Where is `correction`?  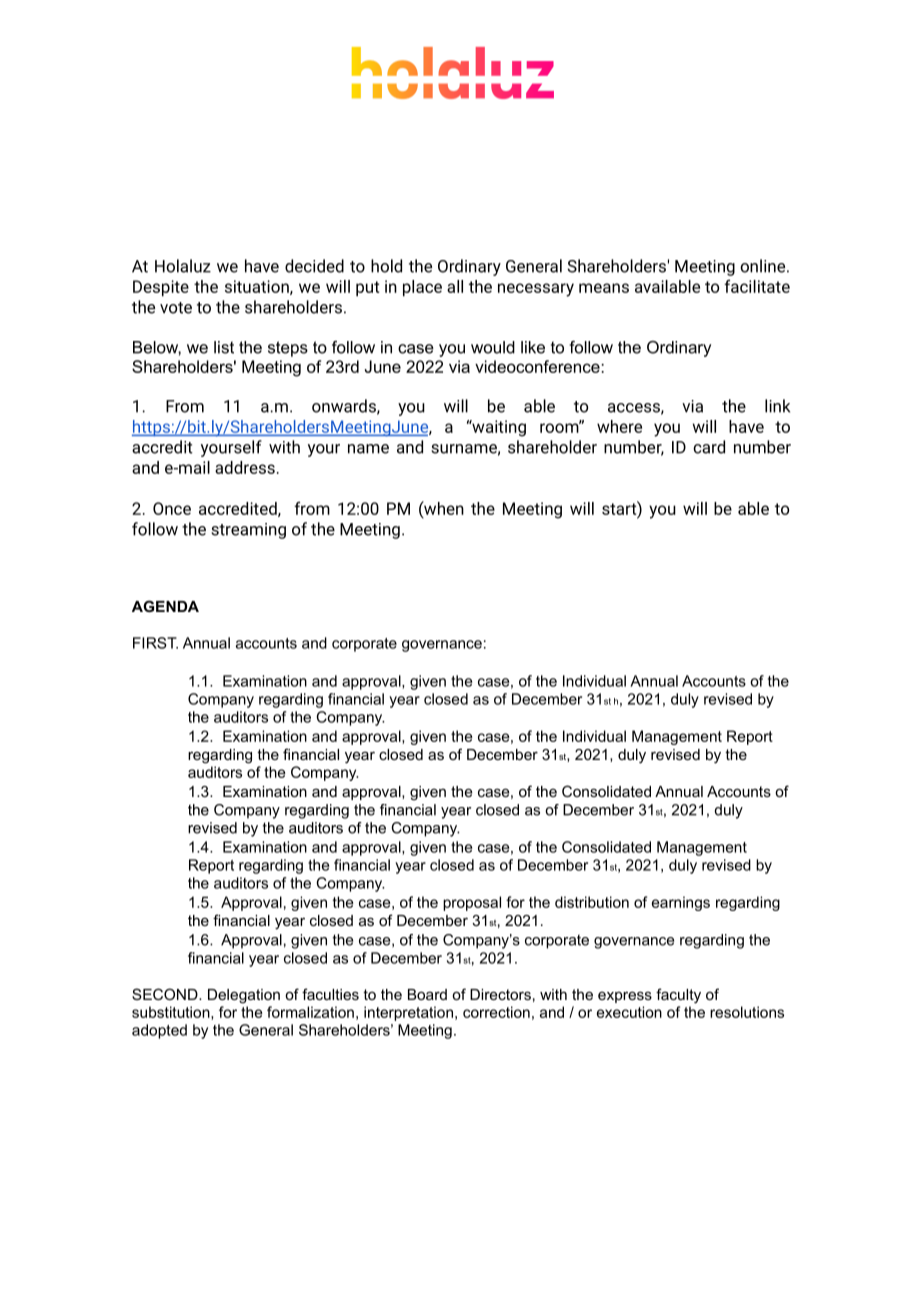 correction is located at coordinates (496, 1012).
